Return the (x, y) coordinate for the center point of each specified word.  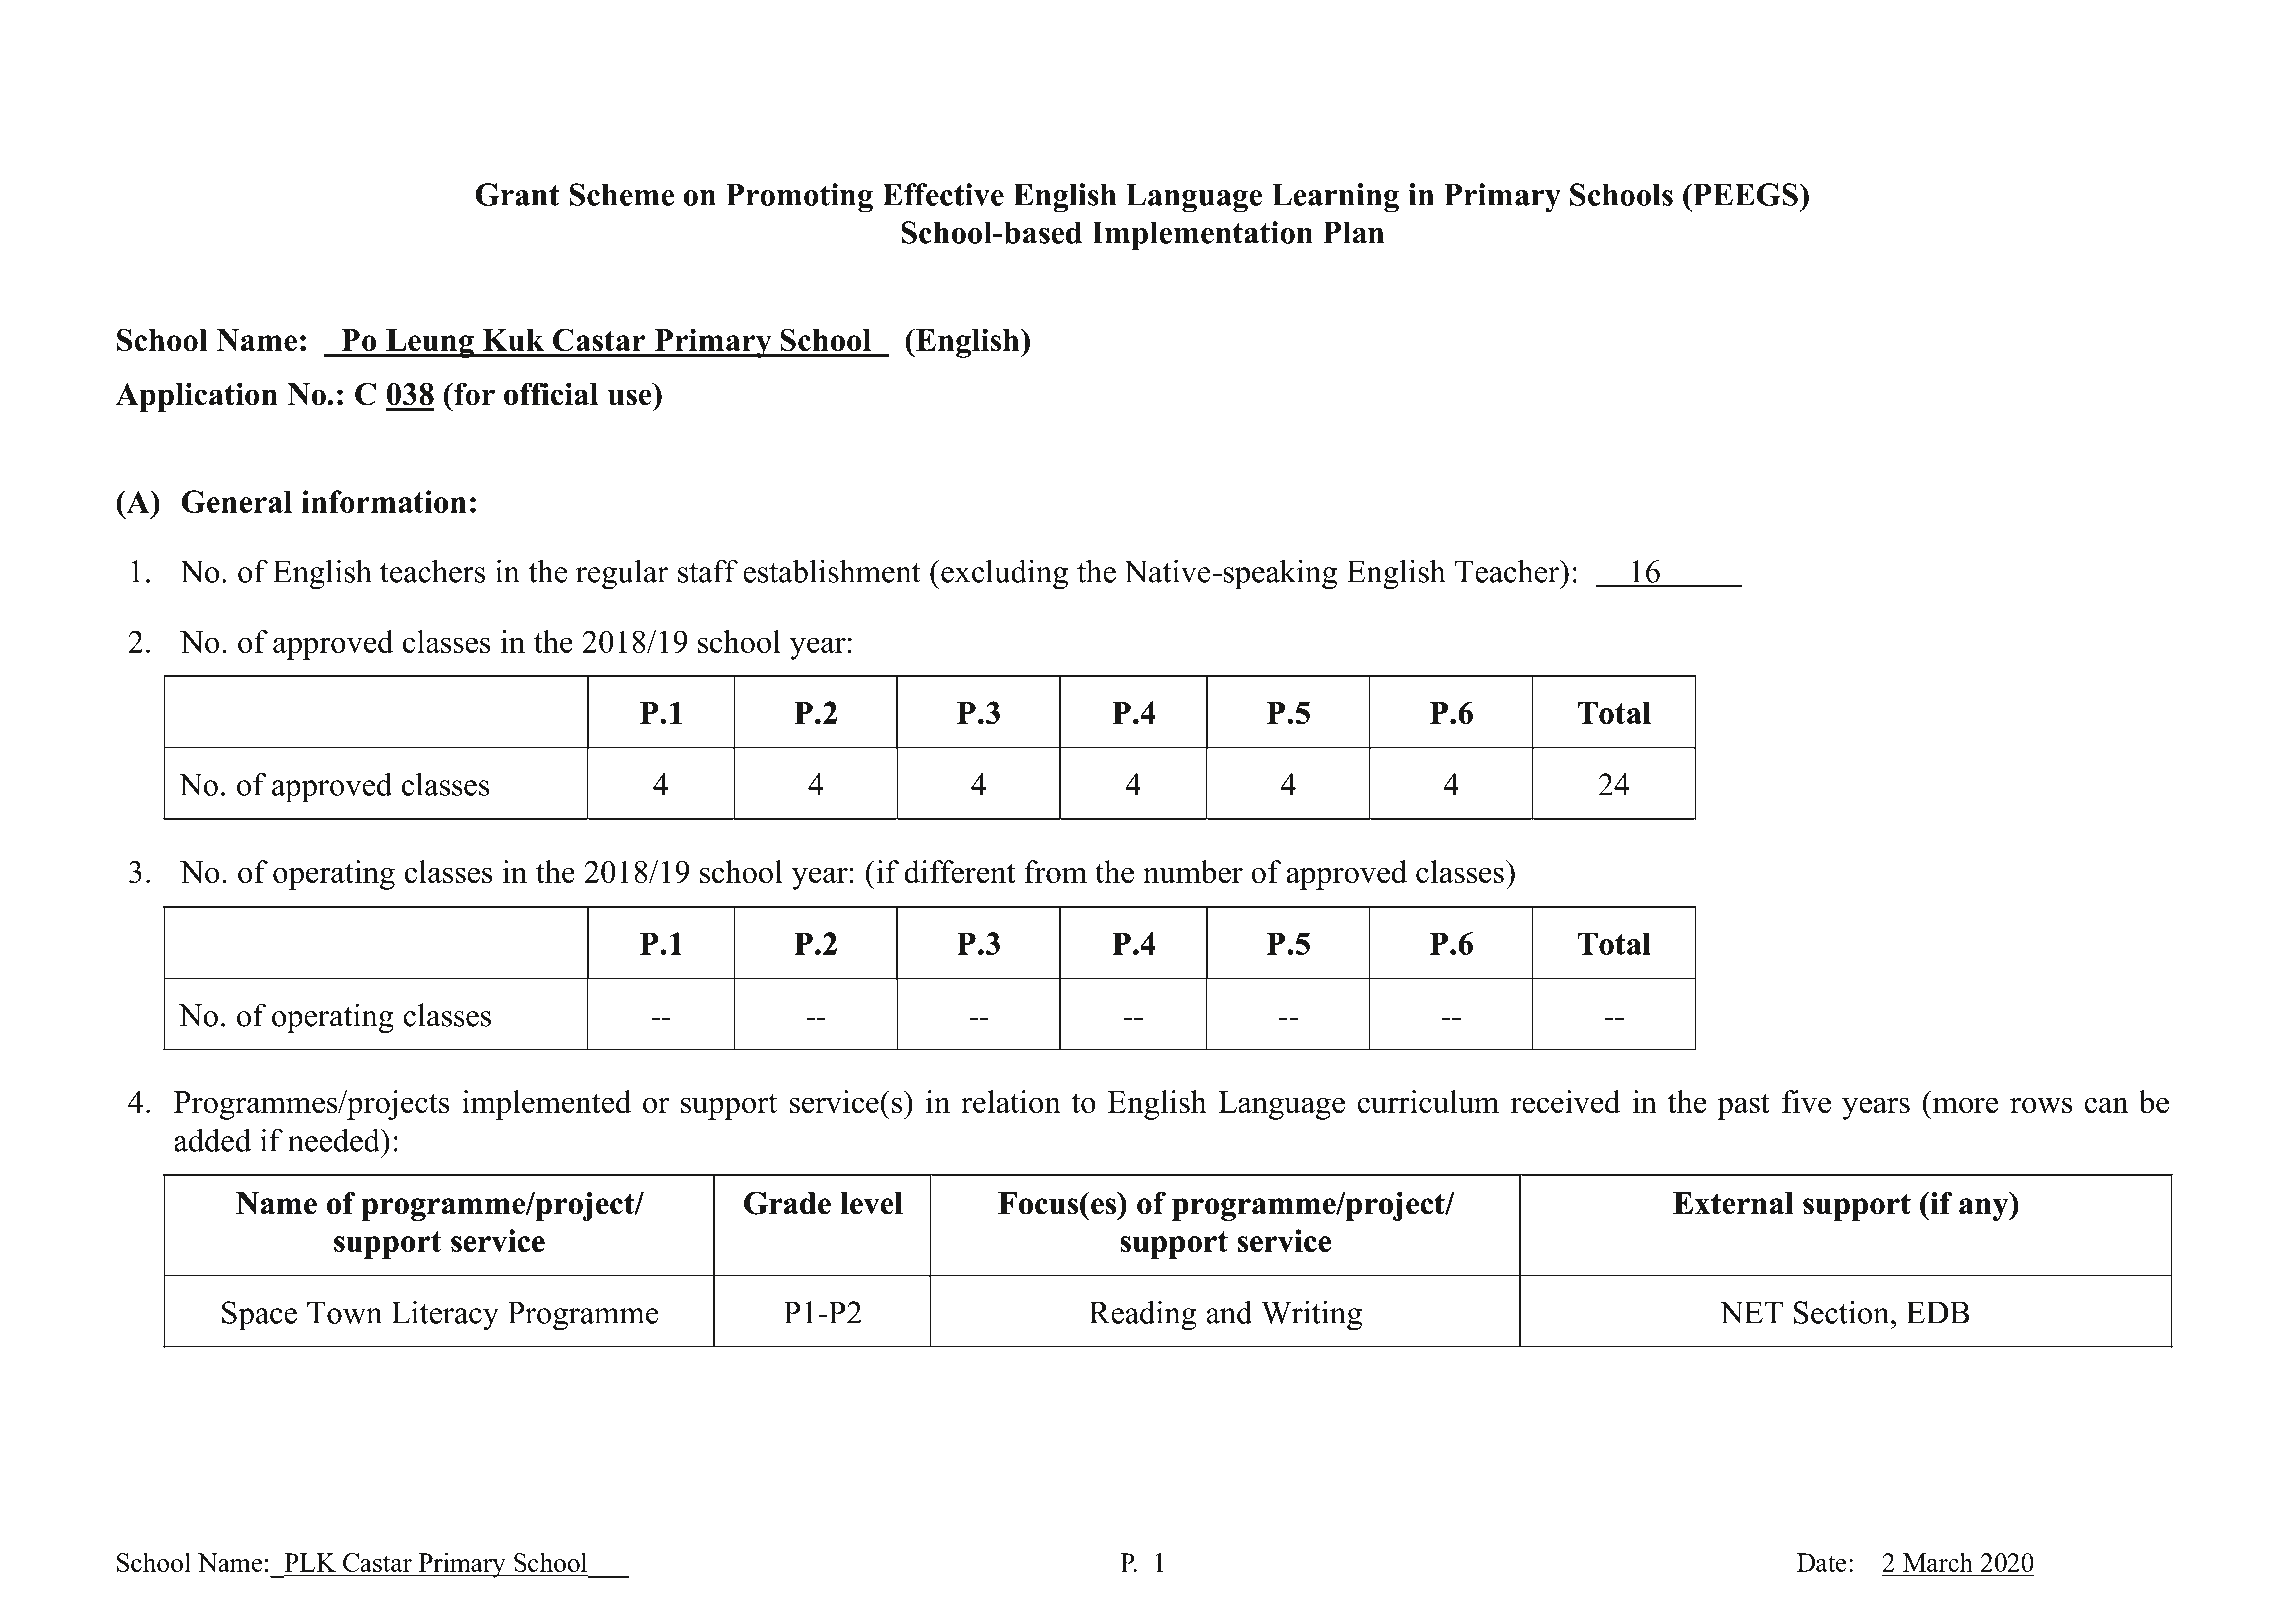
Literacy (445, 1316)
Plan (1353, 232)
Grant (517, 194)
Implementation (1202, 236)
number (1193, 871)
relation (1011, 1101)
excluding (1004, 574)
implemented (546, 1105)
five (1806, 1101)
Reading (1143, 1315)
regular (622, 574)
